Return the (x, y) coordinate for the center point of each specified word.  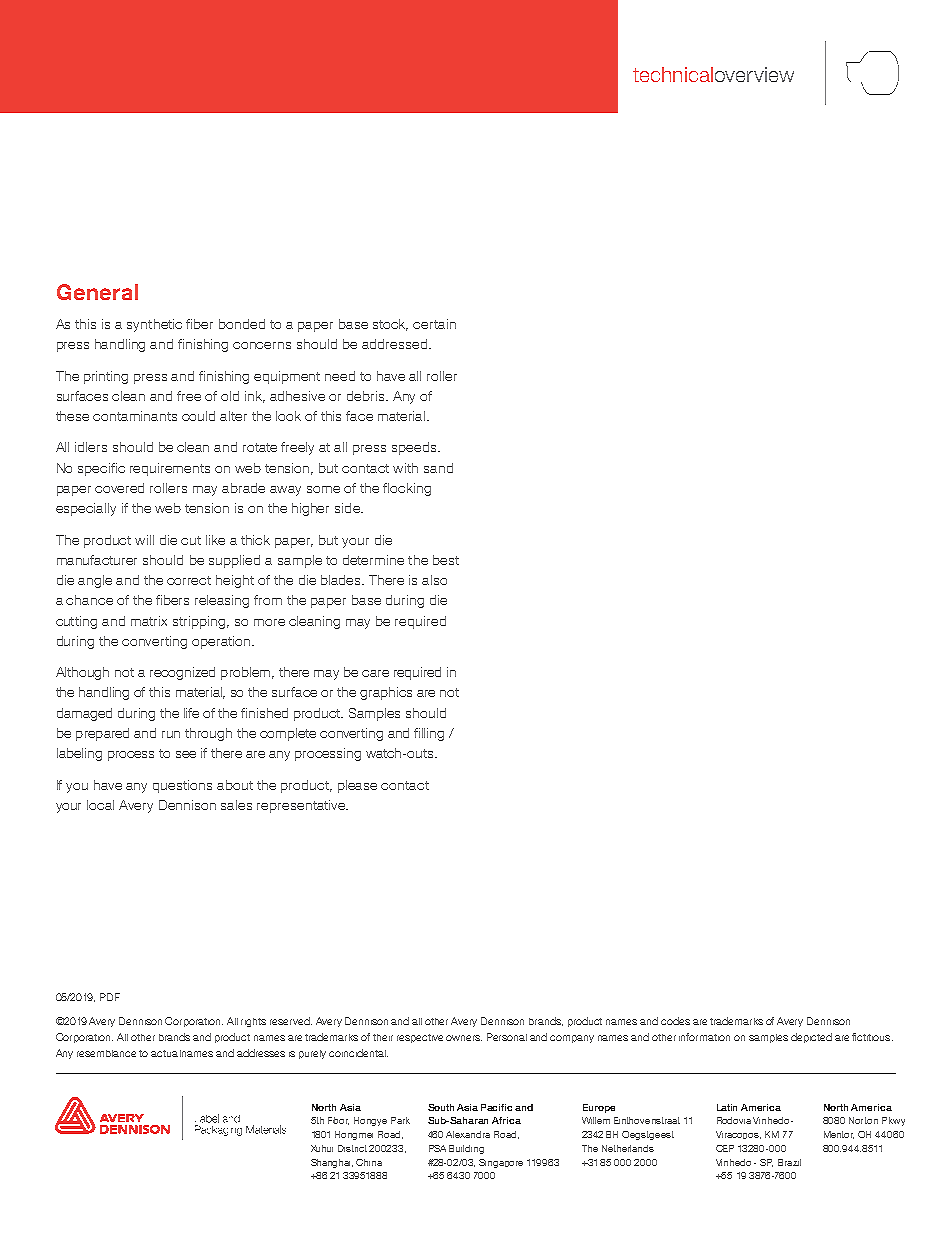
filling (429, 734)
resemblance (106, 1053)
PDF (110, 997)
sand (438, 468)
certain (434, 324)
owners (464, 1038)
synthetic (154, 325)
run (171, 734)
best (446, 560)
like (215, 540)
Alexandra (468, 1134)
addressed (394, 344)
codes (675, 1021)
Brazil (789, 1162)
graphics (386, 693)
